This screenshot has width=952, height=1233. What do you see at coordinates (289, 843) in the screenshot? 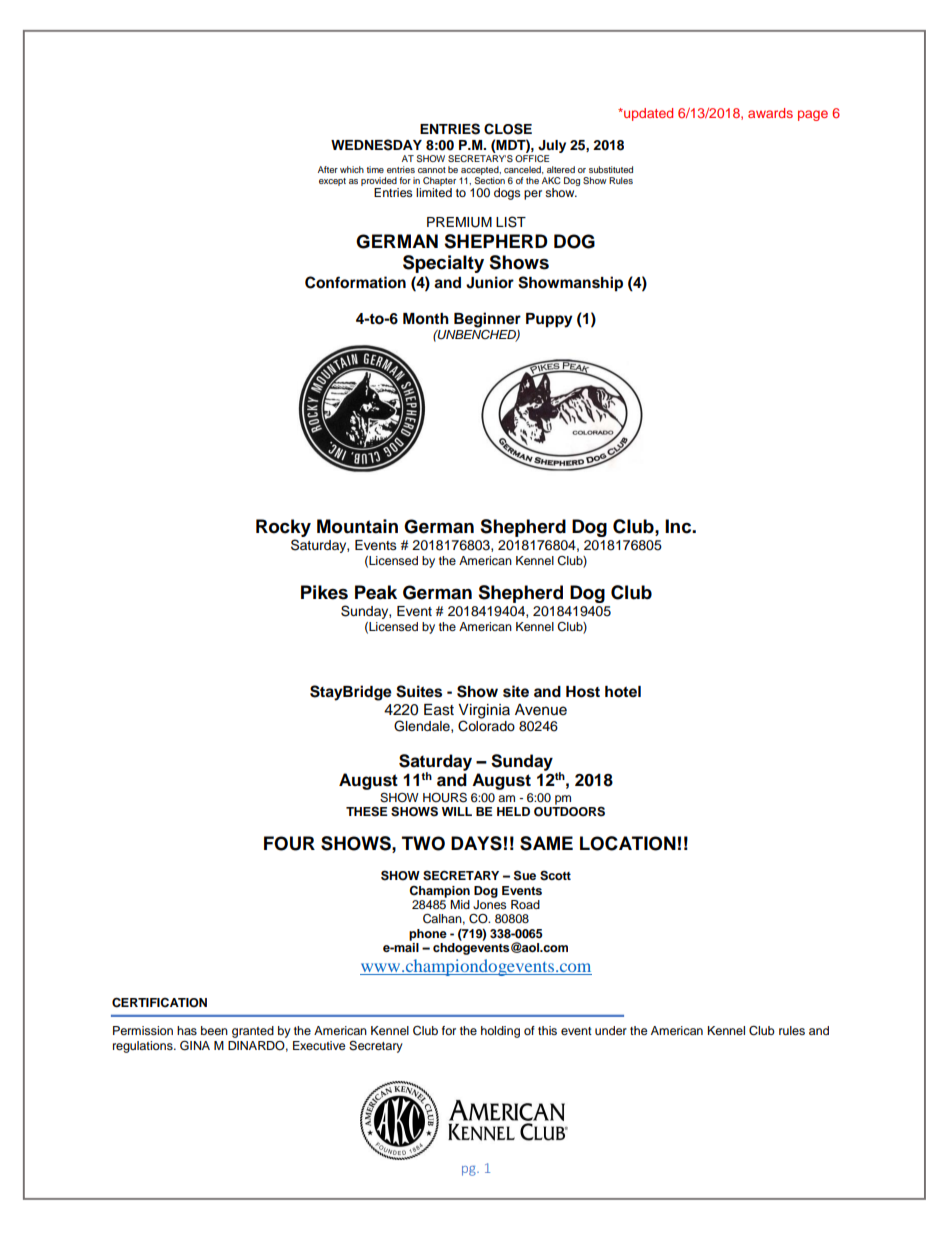
I see `FOUR` at bounding box center [289, 843].
